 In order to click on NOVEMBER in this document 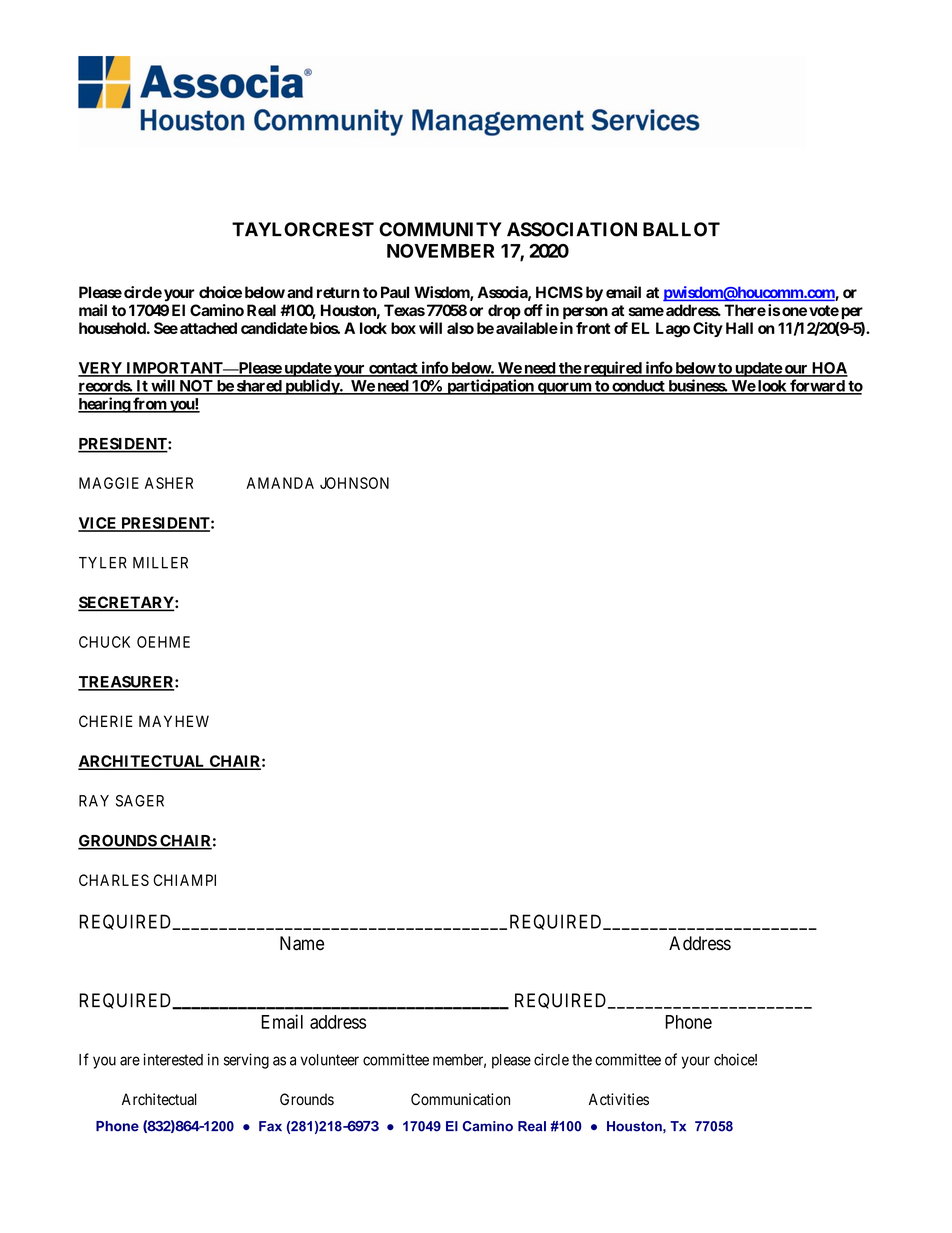, I will do `click(441, 251)`.
